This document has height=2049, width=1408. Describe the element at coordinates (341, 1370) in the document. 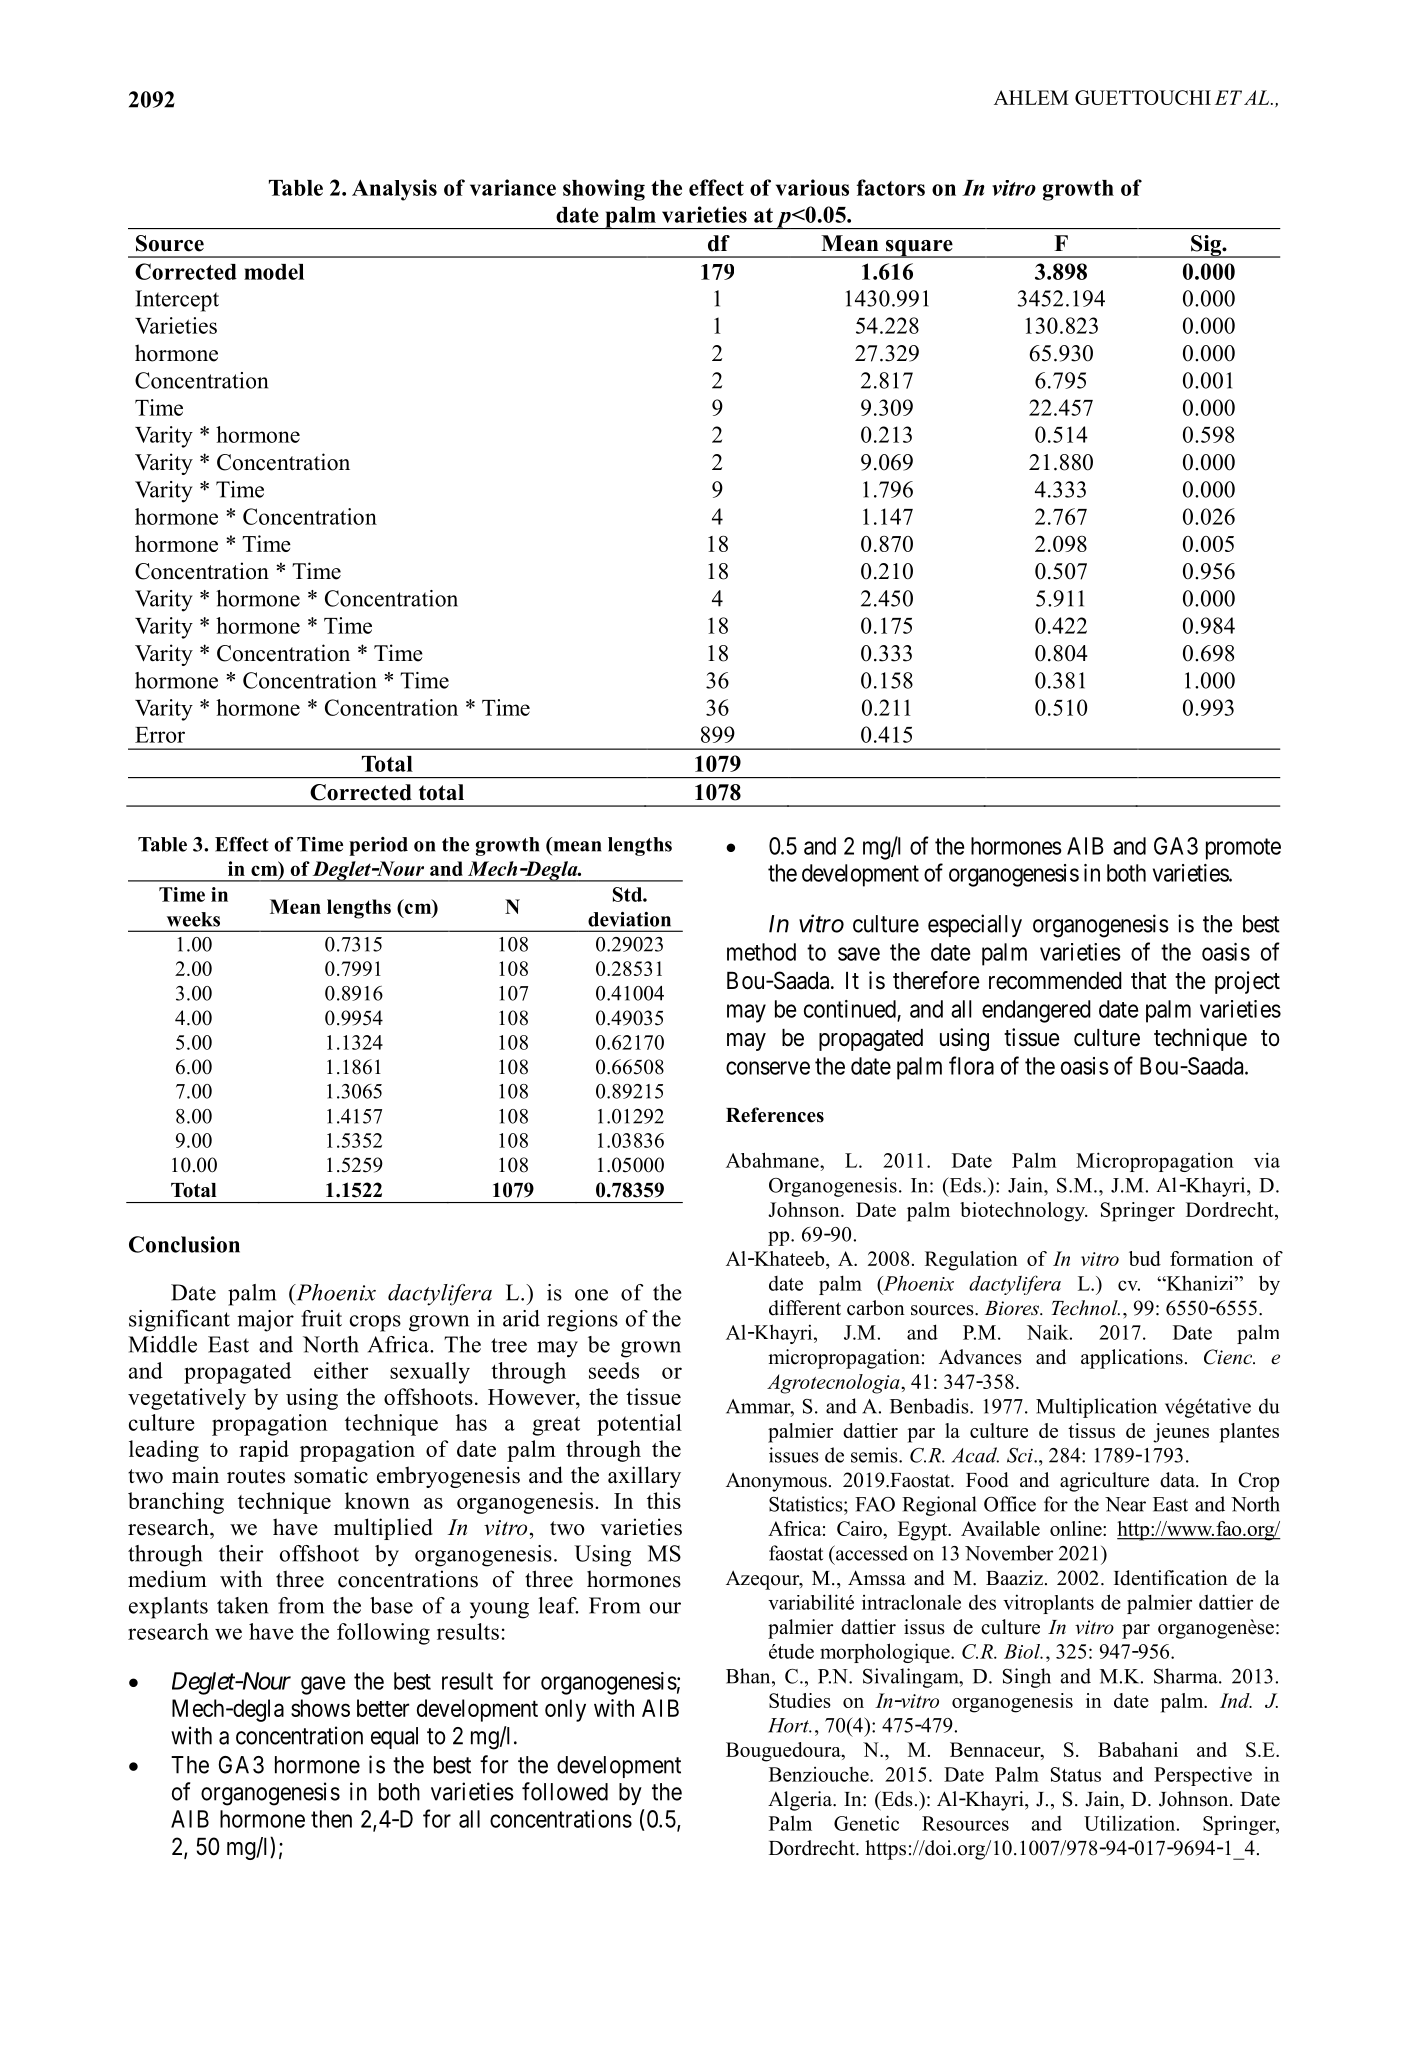

I see `either` at that location.
